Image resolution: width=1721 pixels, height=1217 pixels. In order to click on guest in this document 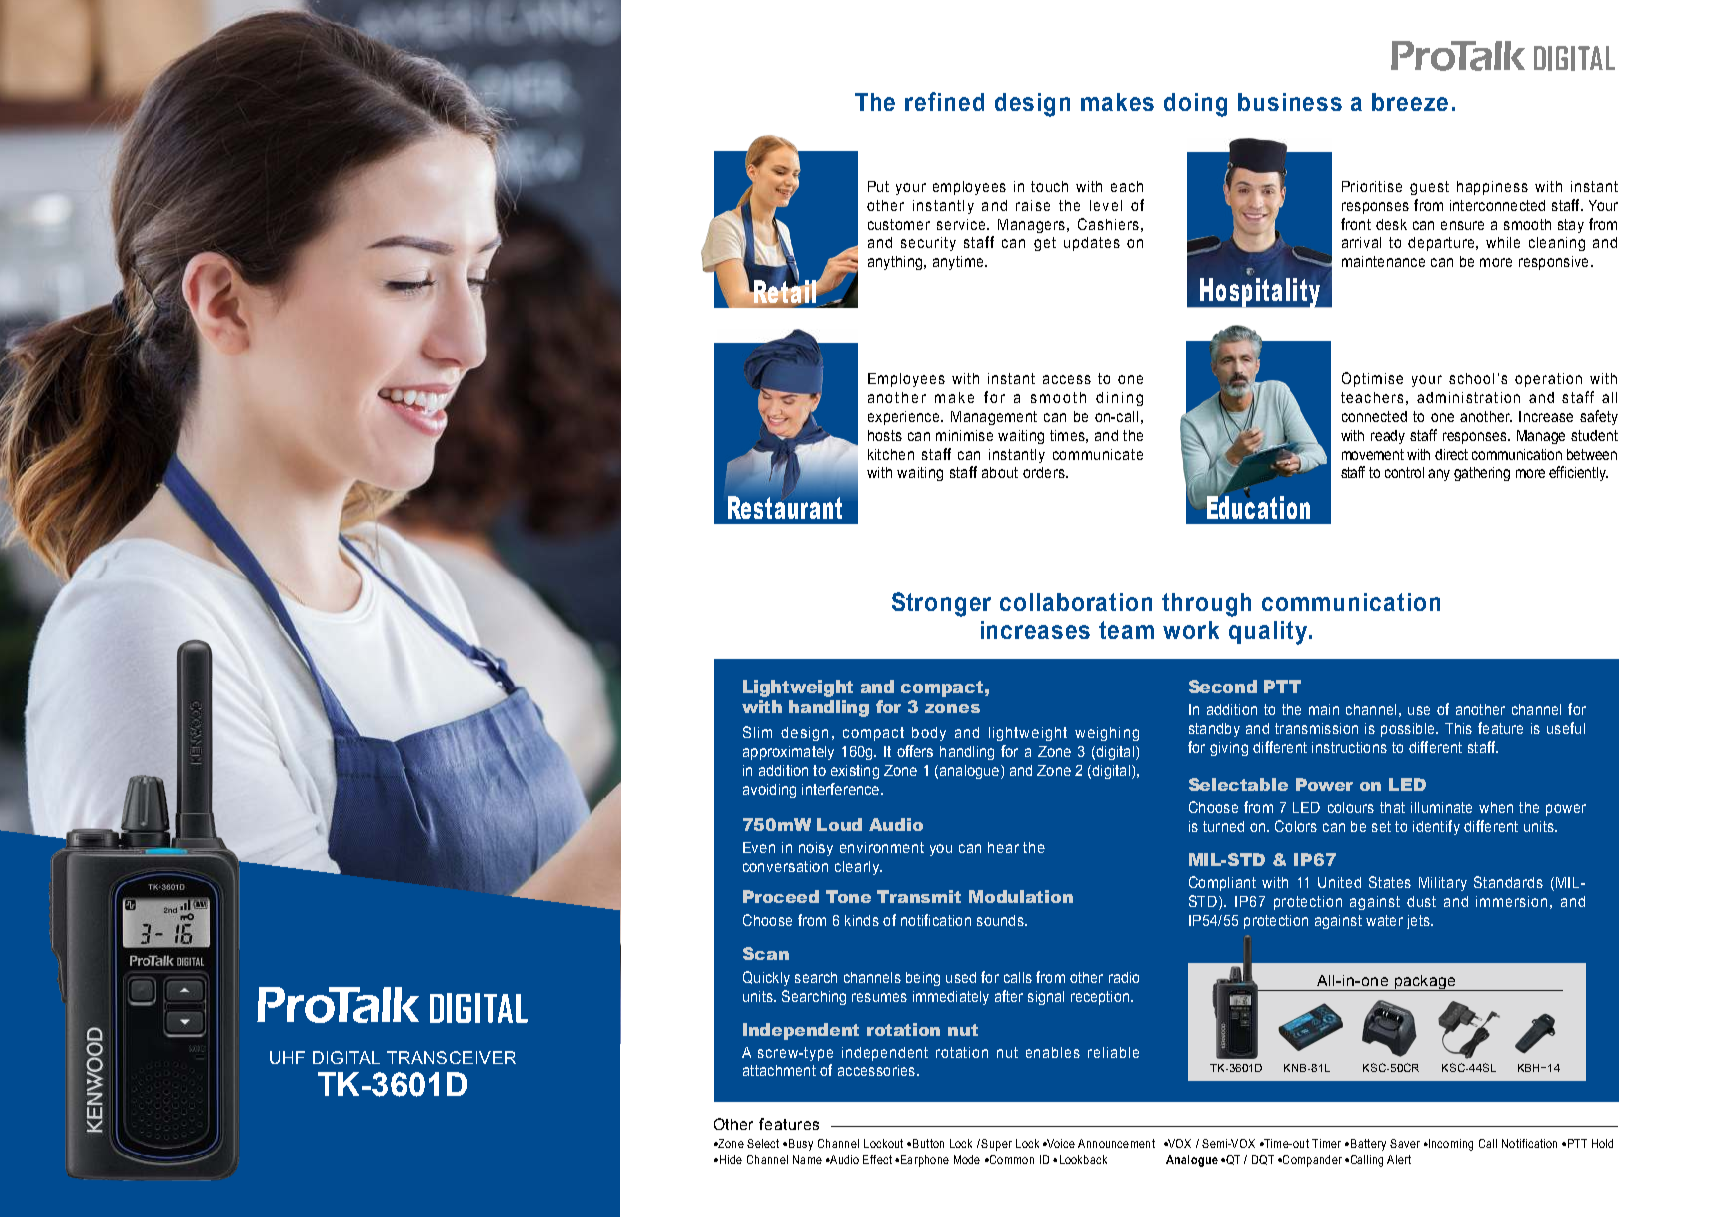, I will do `click(1429, 188)`.
